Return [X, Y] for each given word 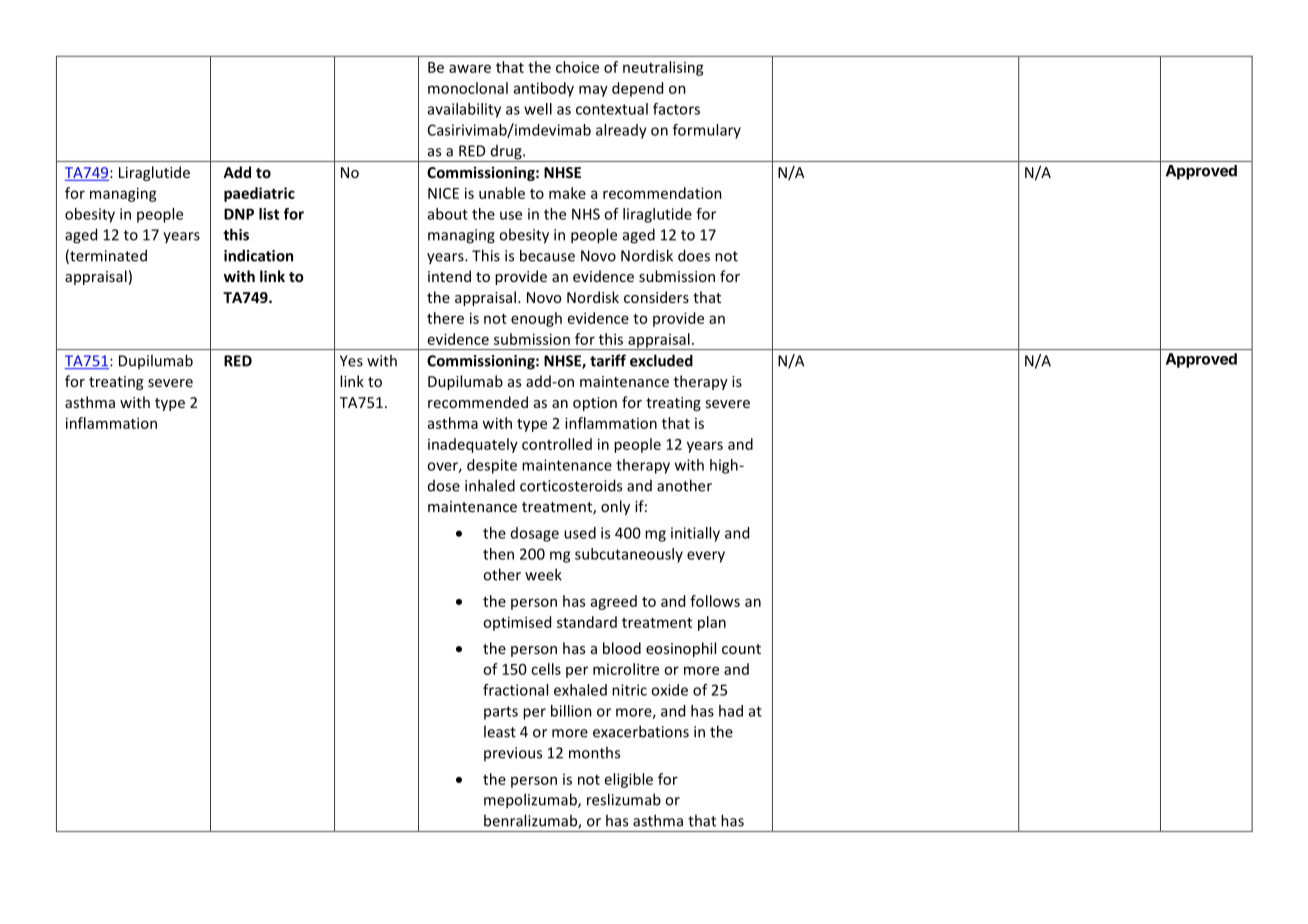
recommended [478, 402]
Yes [351, 361]
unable [502, 193]
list [269, 214]
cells [546, 669]
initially [695, 534]
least [500, 731]
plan [712, 623]
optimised [517, 623]
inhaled [490, 485]
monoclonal [468, 88]
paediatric [259, 194]
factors [676, 109]
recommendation [662, 193]
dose [444, 486]
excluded [661, 360]
